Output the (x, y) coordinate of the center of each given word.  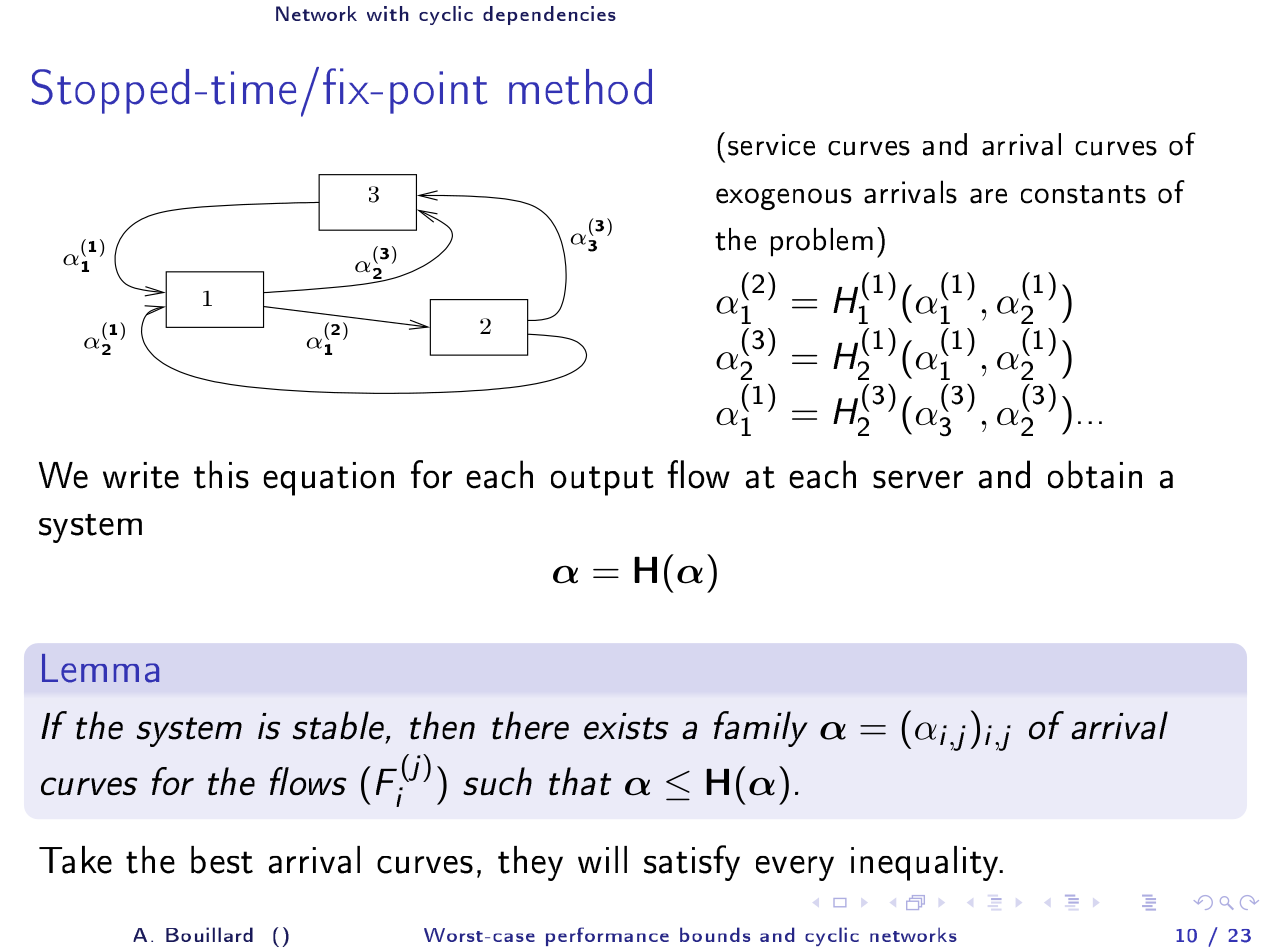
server (918, 479)
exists (626, 726)
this (221, 474)
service (771, 145)
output (602, 481)
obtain (1095, 474)
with (388, 13)
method (580, 87)
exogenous (784, 199)
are (988, 196)
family (761, 729)
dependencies (549, 15)
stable (340, 726)
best (222, 860)
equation (329, 479)
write (141, 475)
